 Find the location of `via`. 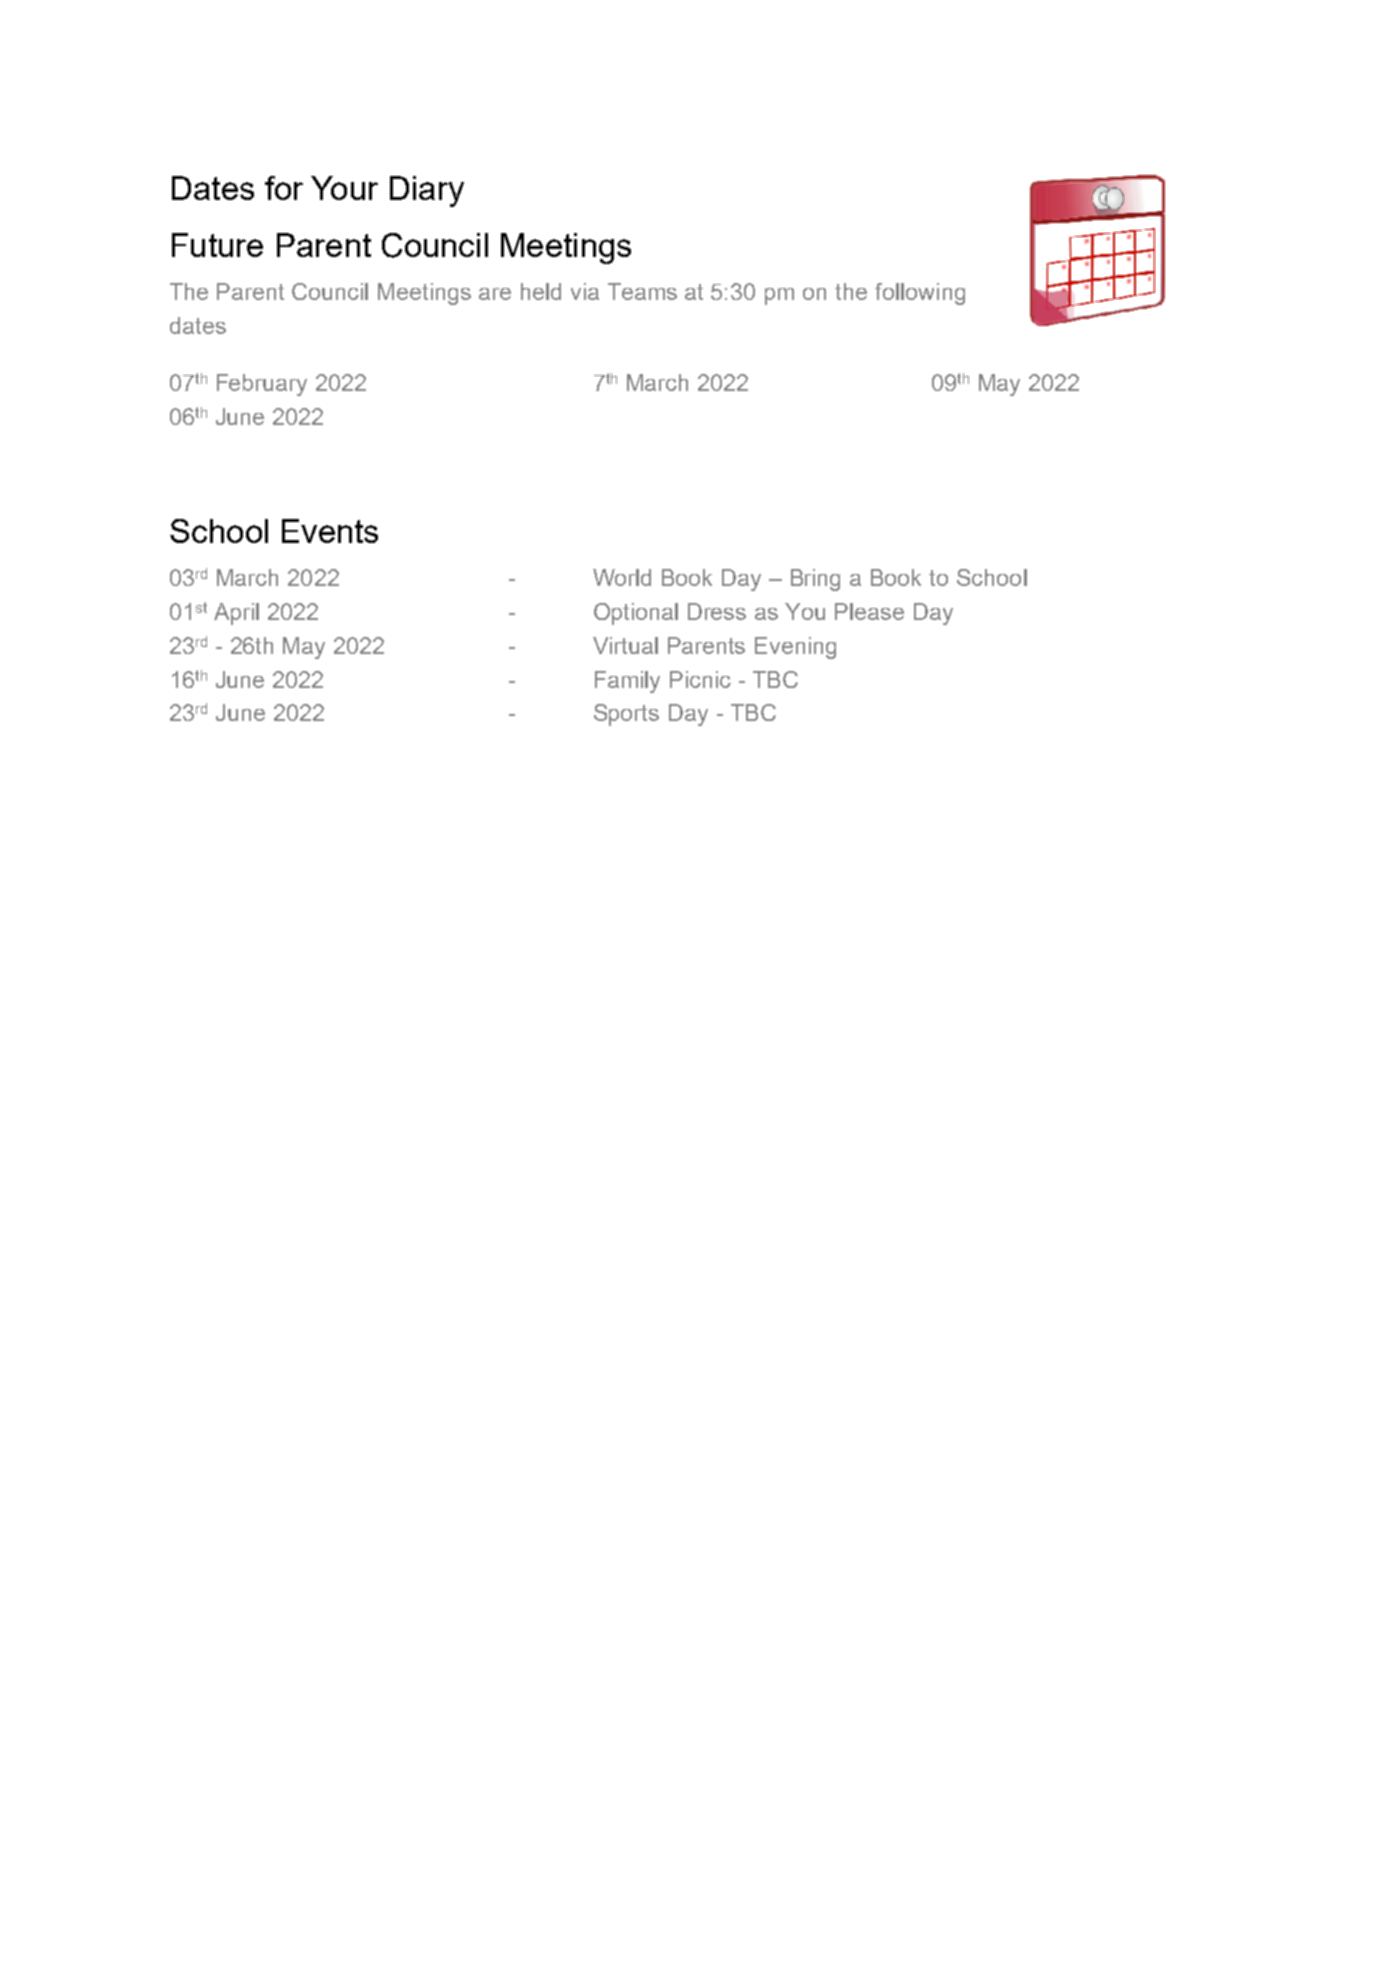

via is located at coordinates (585, 291).
